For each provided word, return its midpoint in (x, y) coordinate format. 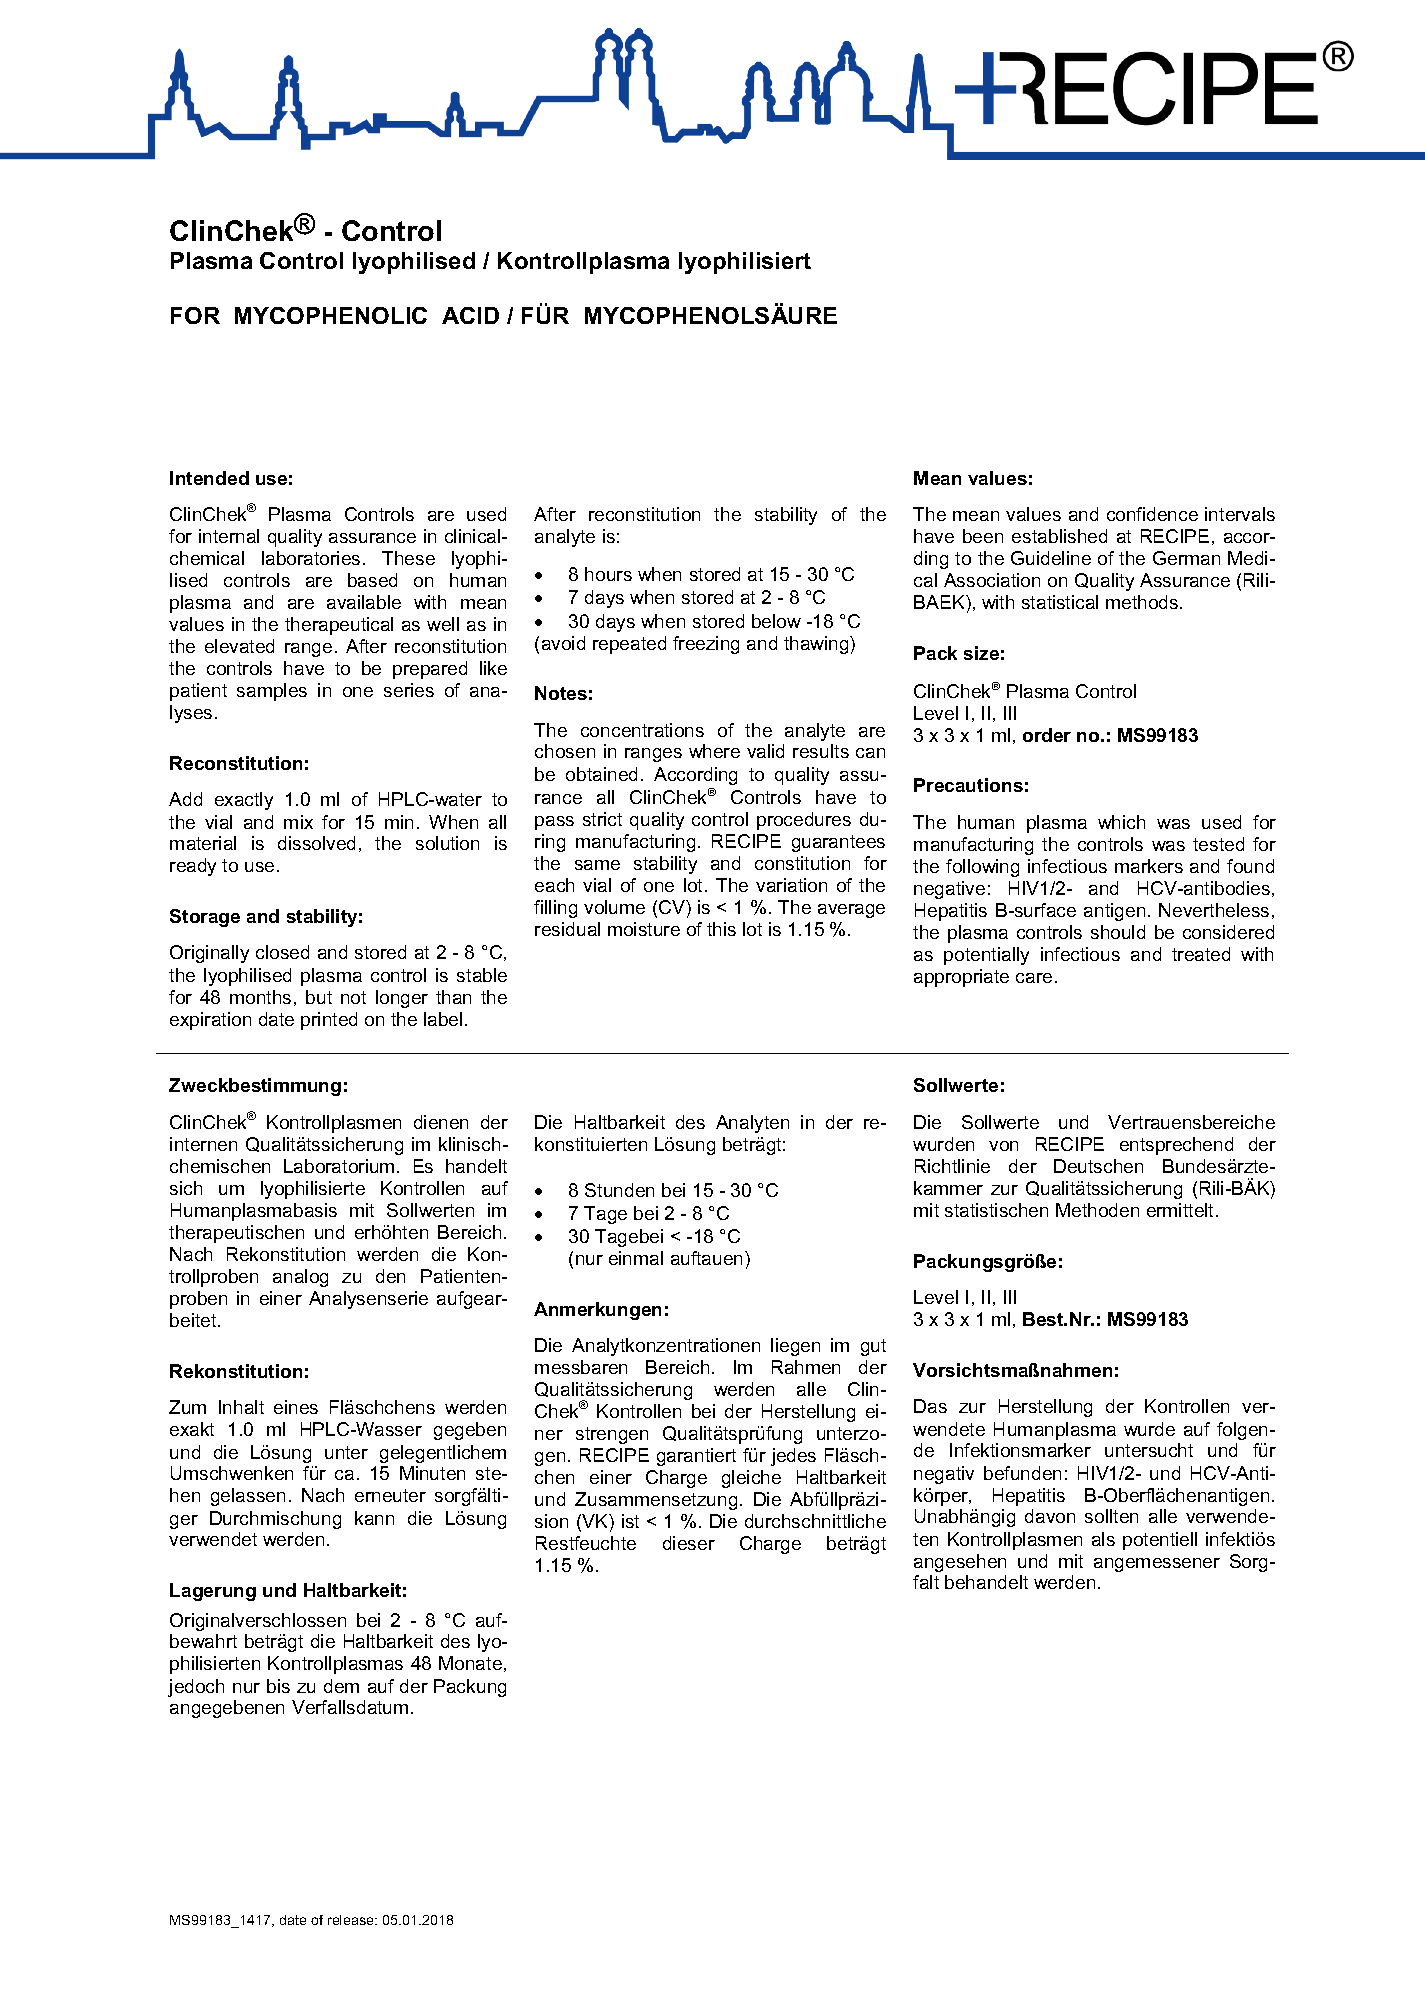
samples (272, 692)
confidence (1152, 514)
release (352, 1920)
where (714, 751)
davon (1050, 1516)
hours (608, 574)
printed (329, 1021)
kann (374, 1518)
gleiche (751, 1479)
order (1047, 735)
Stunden (619, 1190)
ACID (470, 315)
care (1034, 978)
